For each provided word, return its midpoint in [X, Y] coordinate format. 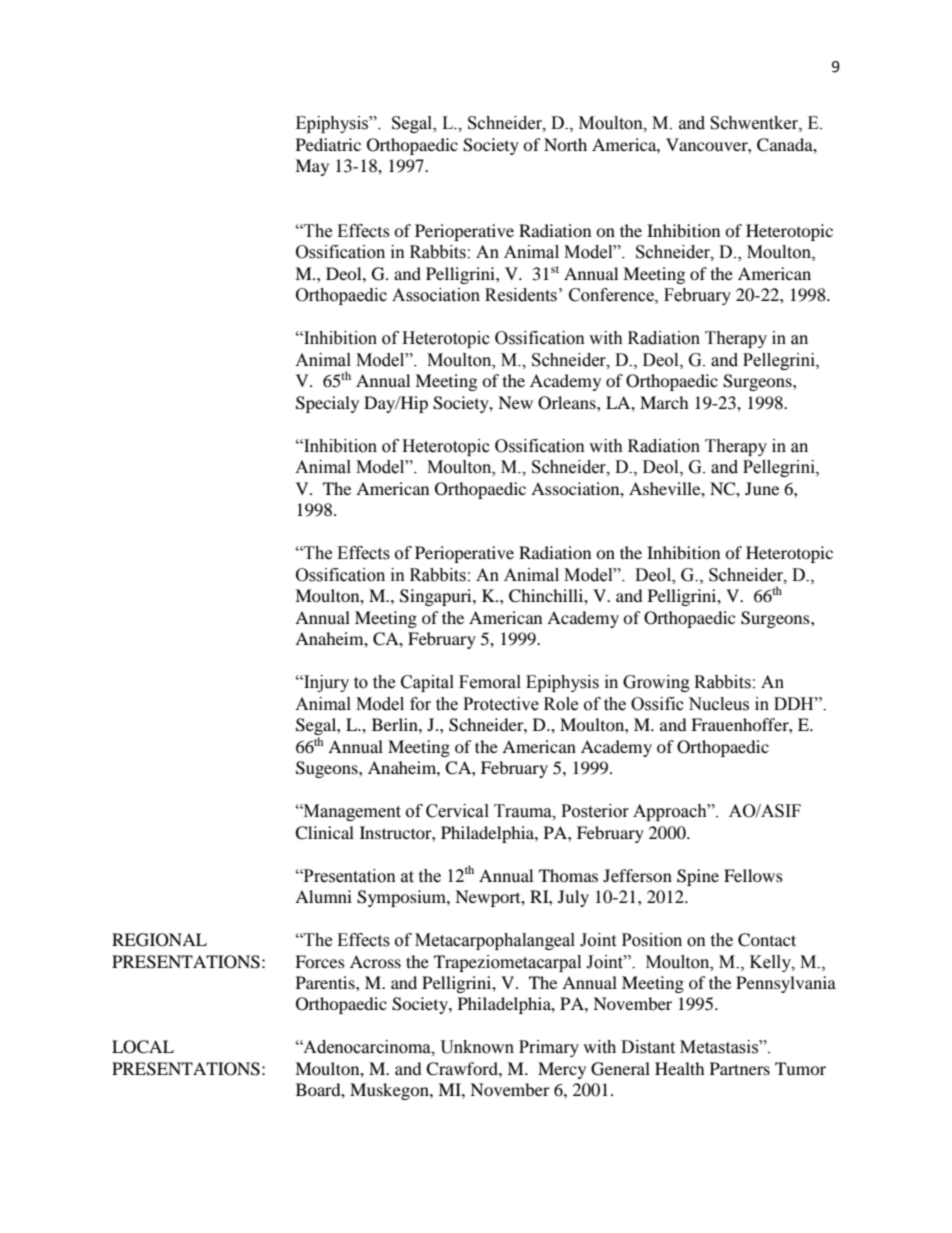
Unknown [477, 1047]
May [312, 167]
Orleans [568, 403]
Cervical [457, 811]
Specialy [327, 404]
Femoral [490, 682]
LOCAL [143, 1047]
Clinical [324, 833]
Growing [656, 683]
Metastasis [720, 1047]
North [565, 144]
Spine [698, 877]
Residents [521, 295]
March [664, 402]
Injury [325, 683]
